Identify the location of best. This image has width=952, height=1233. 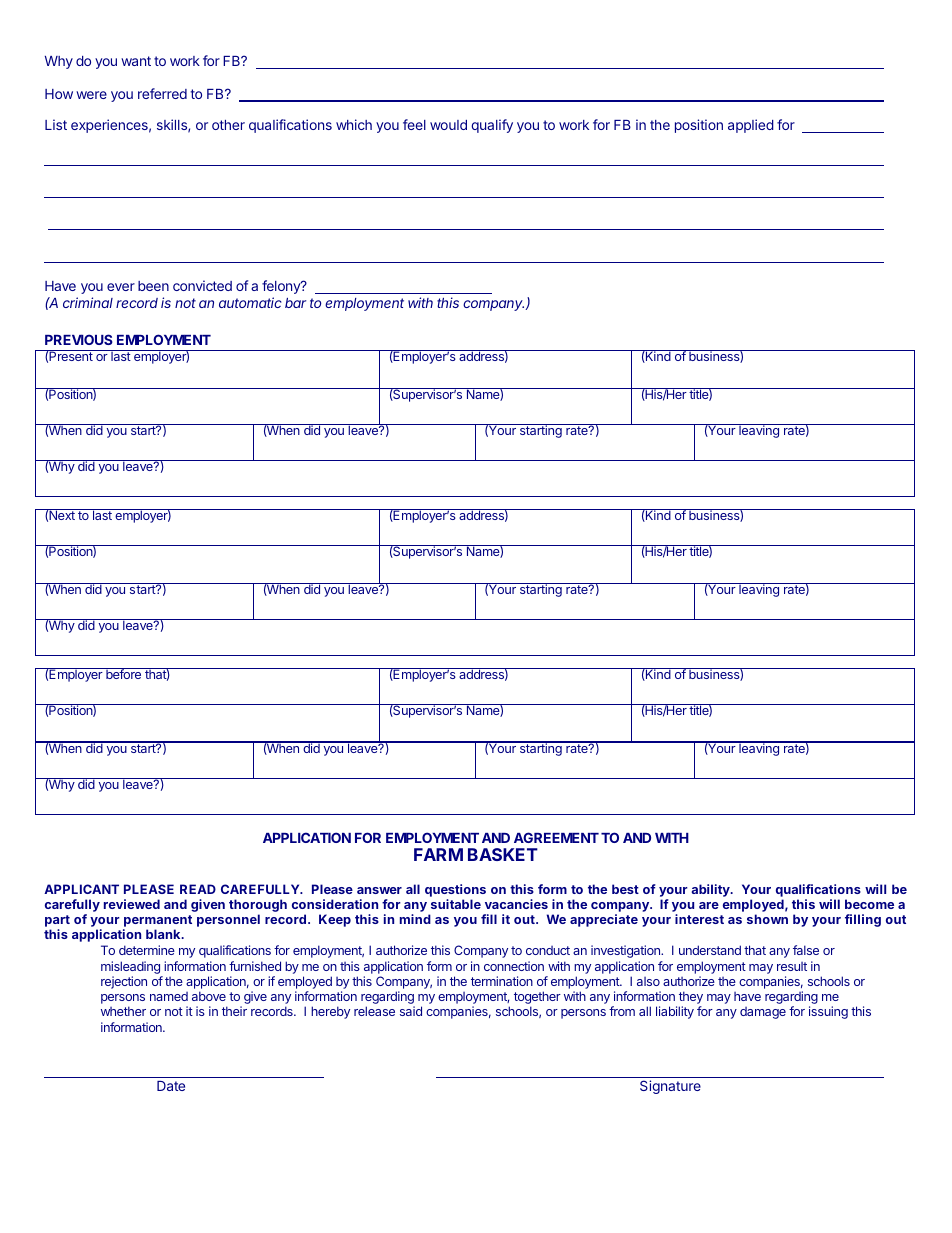
(625, 889).
